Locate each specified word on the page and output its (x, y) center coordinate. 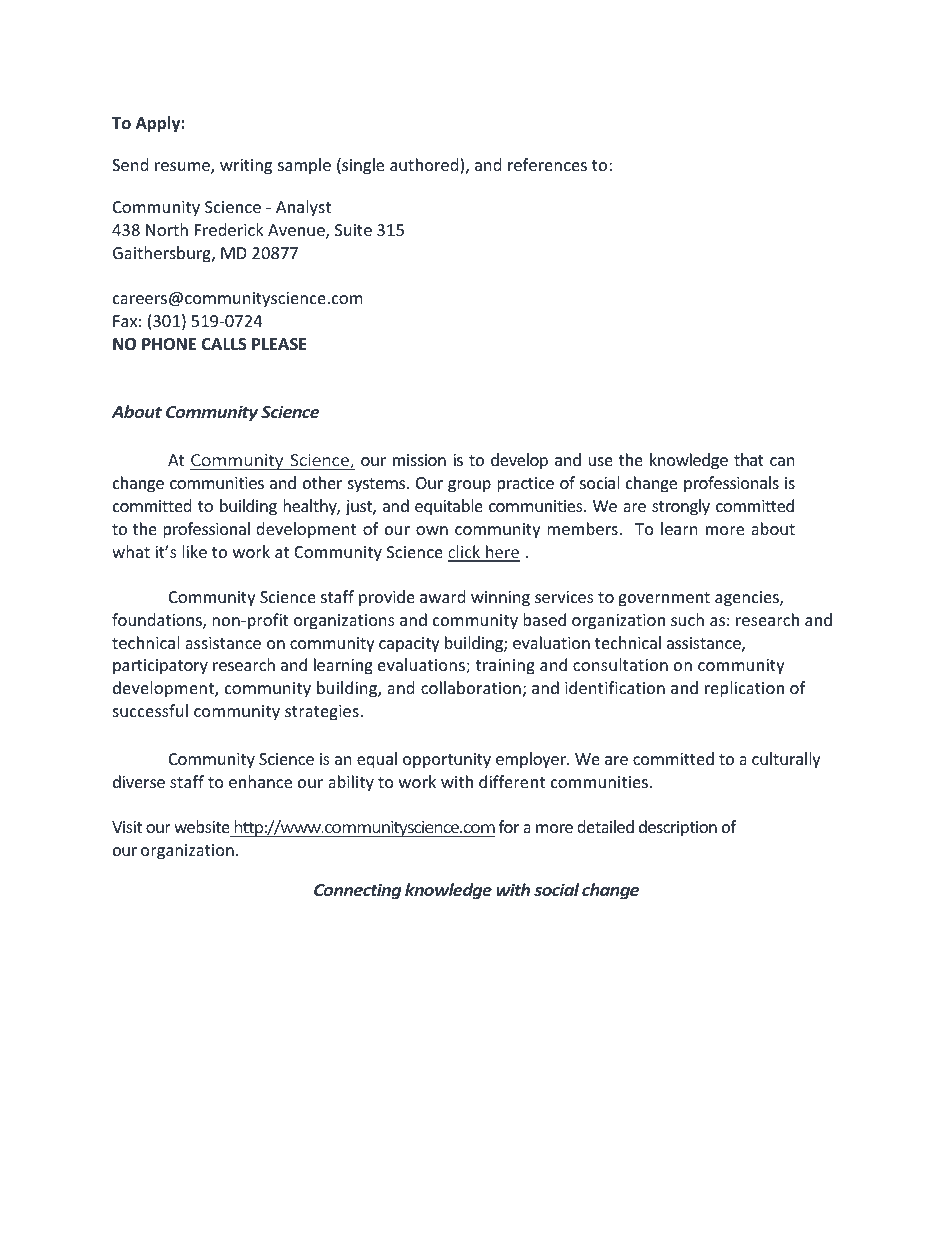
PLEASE (279, 344)
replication (744, 689)
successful (150, 710)
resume (183, 168)
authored (425, 166)
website (202, 826)
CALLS (224, 344)
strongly (681, 507)
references (547, 164)
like (194, 551)
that (749, 459)
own (432, 530)
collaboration (471, 687)
